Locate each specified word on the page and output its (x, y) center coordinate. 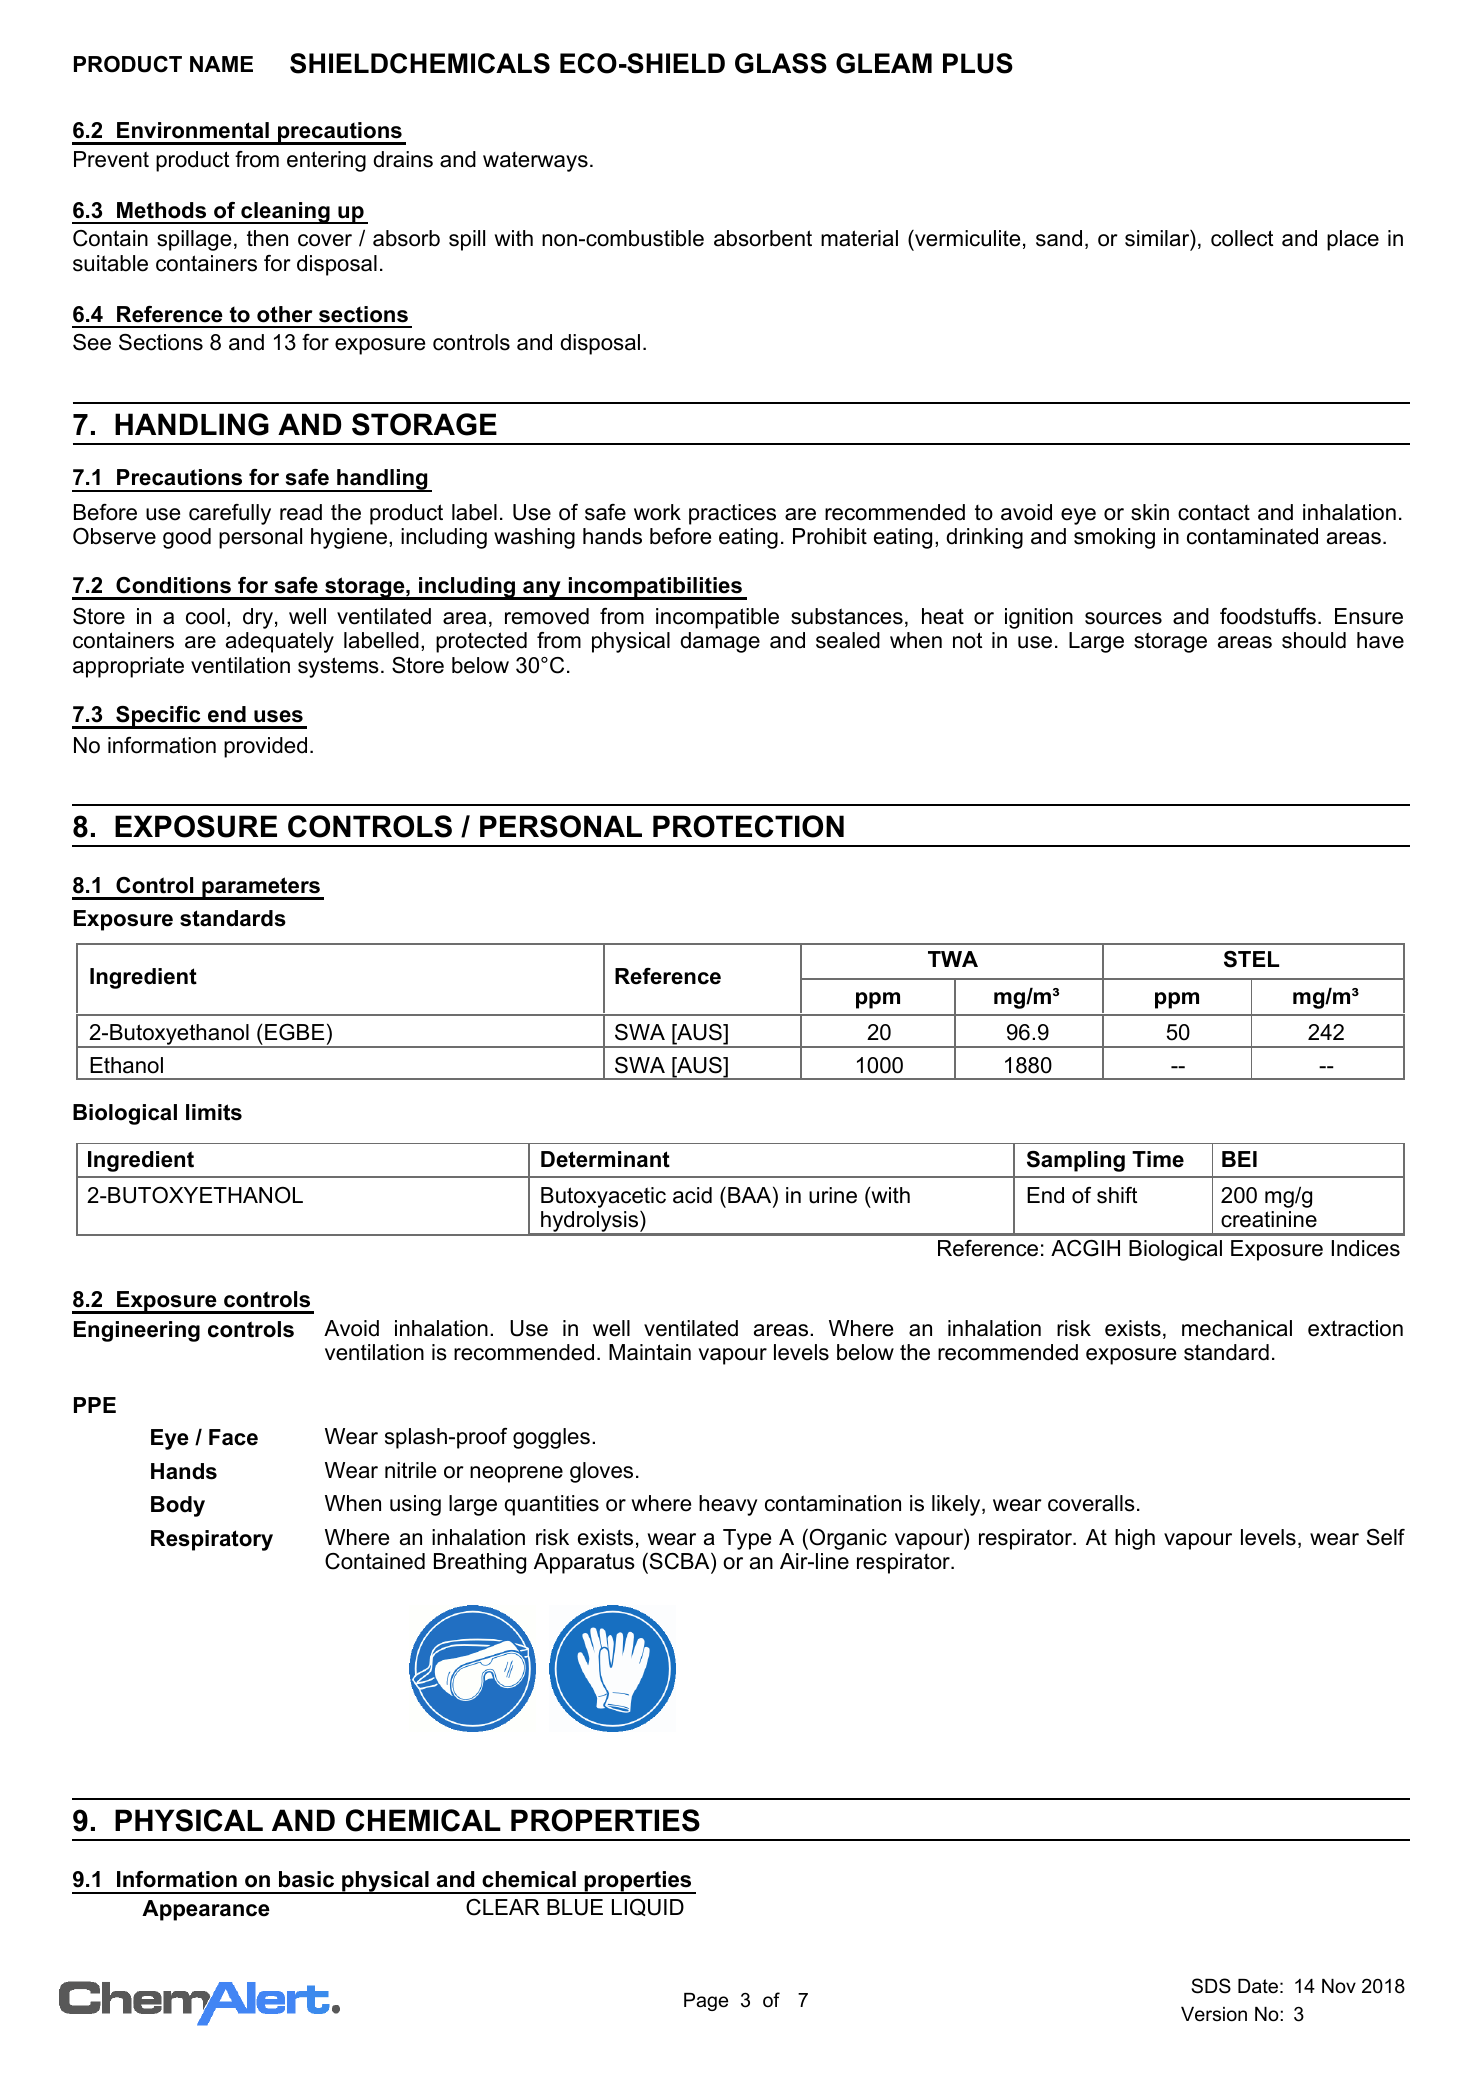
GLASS (781, 63)
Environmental (193, 130)
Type (747, 1539)
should (1314, 640)
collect (1242, 238)
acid (692, 1195)
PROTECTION (748, 826)
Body (178, 1506)
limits (214, 1112)
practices (732, 514)
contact (1214, 512)
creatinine (1269, 1219)
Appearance (206, 1910)
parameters (261, 888)
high (1135, 1539)
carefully (230, 514)
